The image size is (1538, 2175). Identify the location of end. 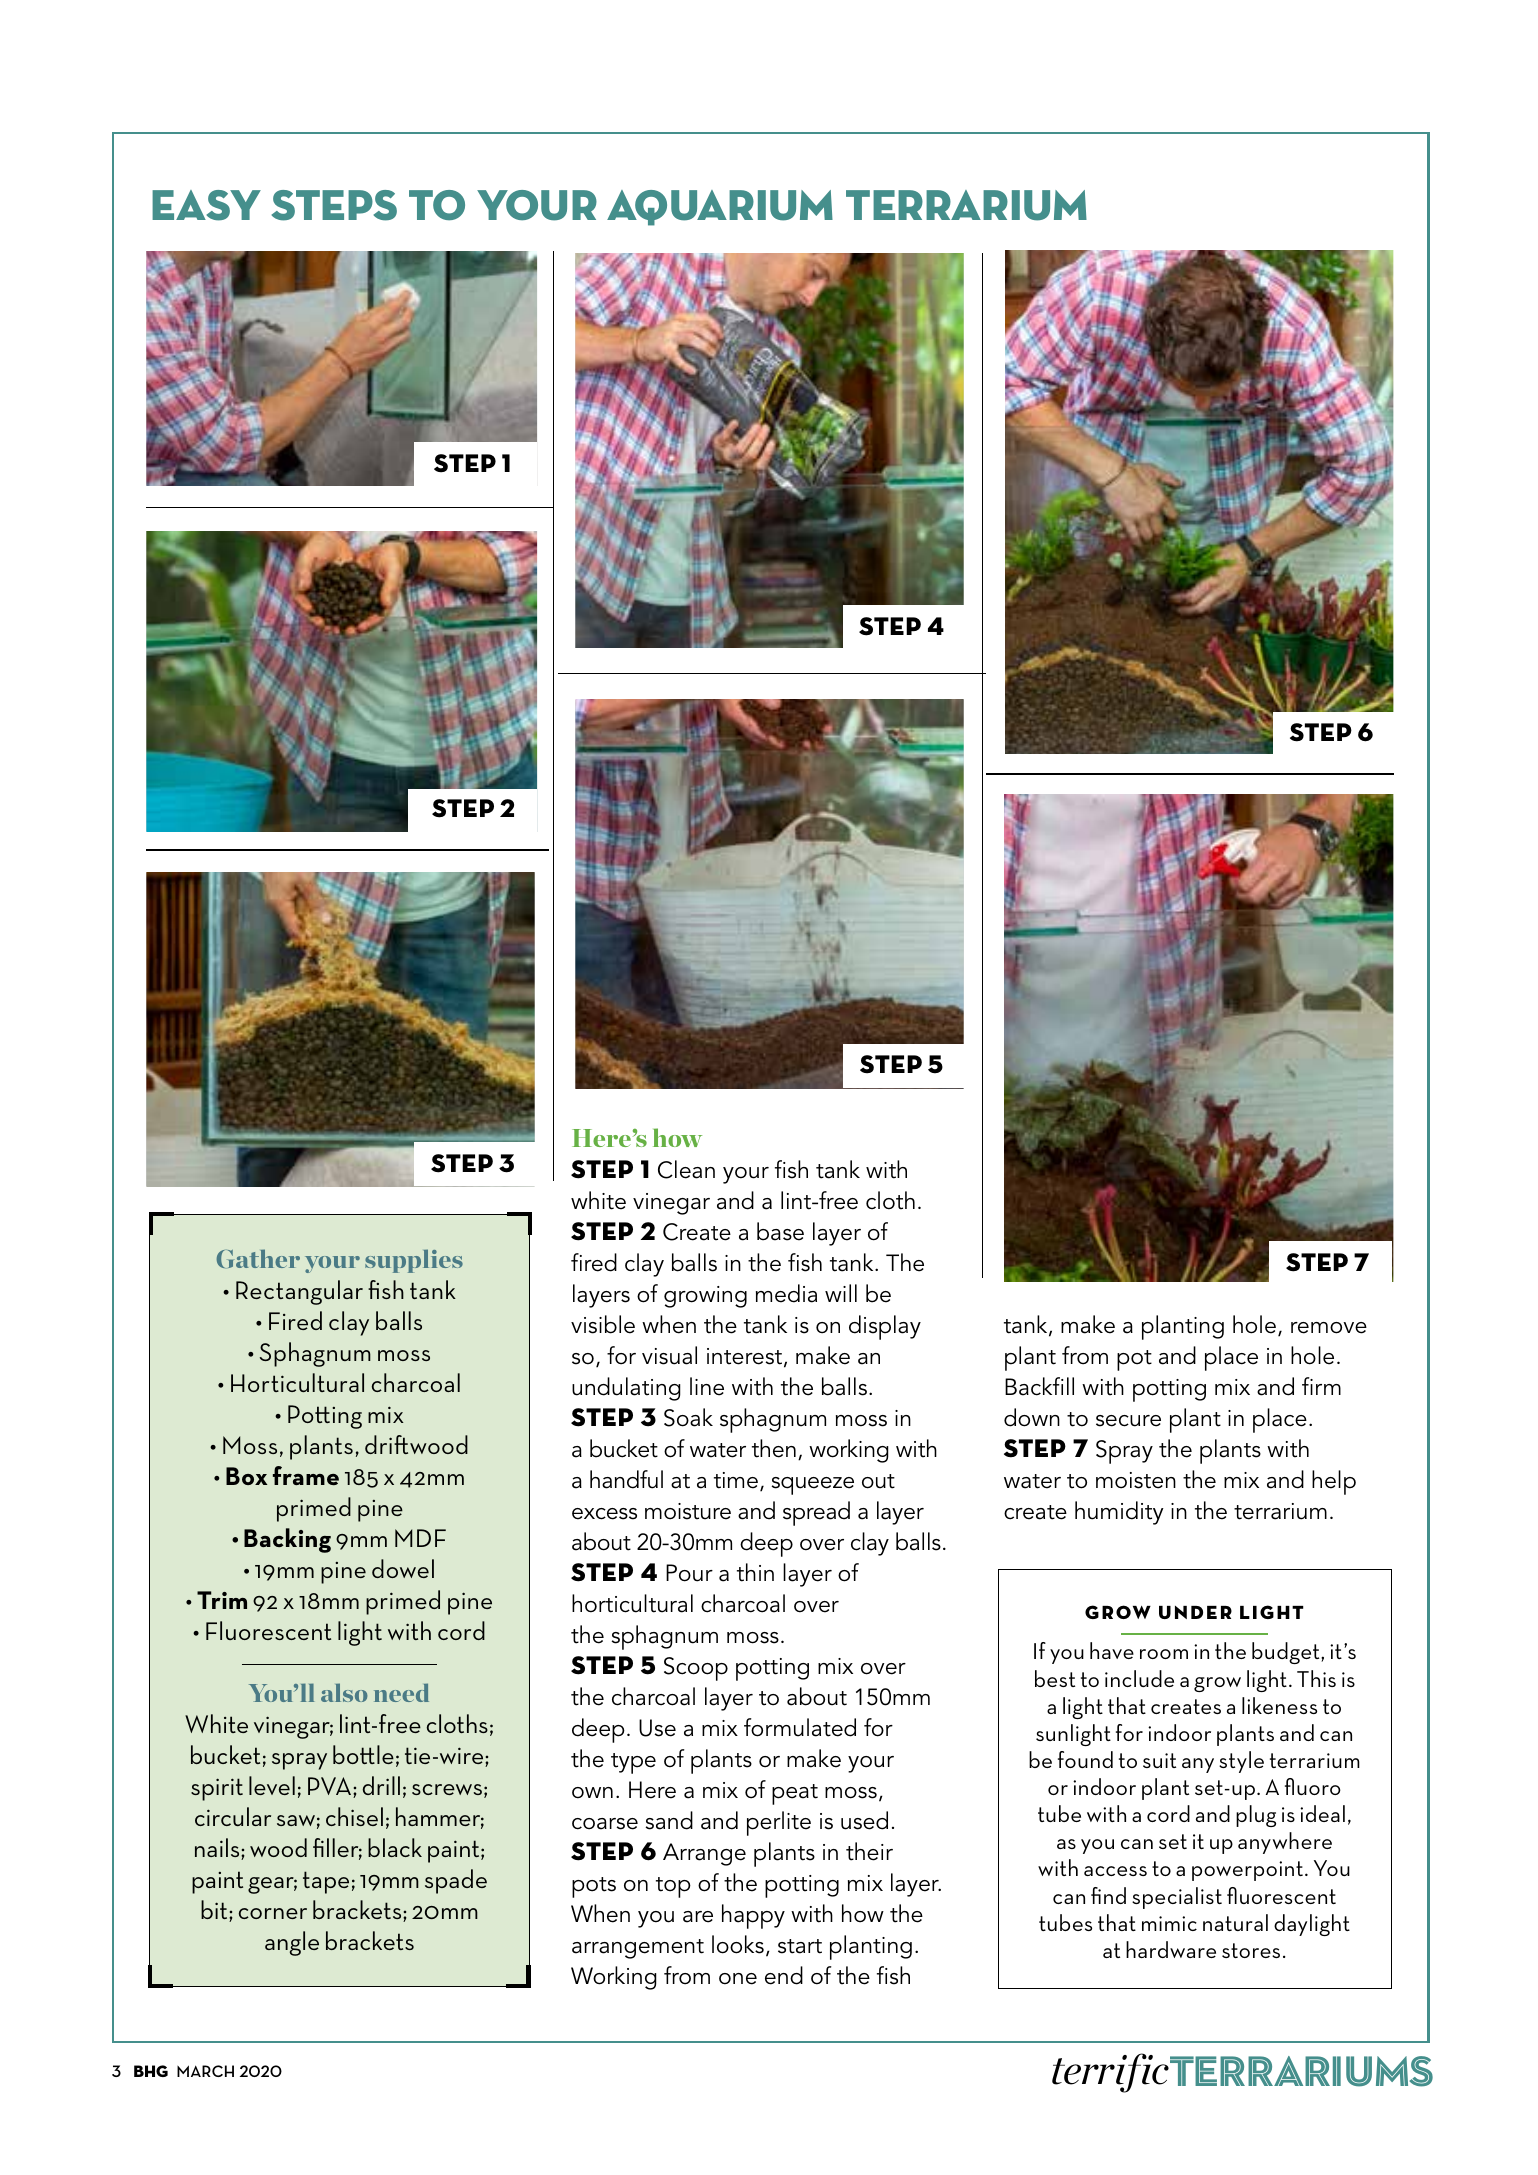
(784, 1975).
